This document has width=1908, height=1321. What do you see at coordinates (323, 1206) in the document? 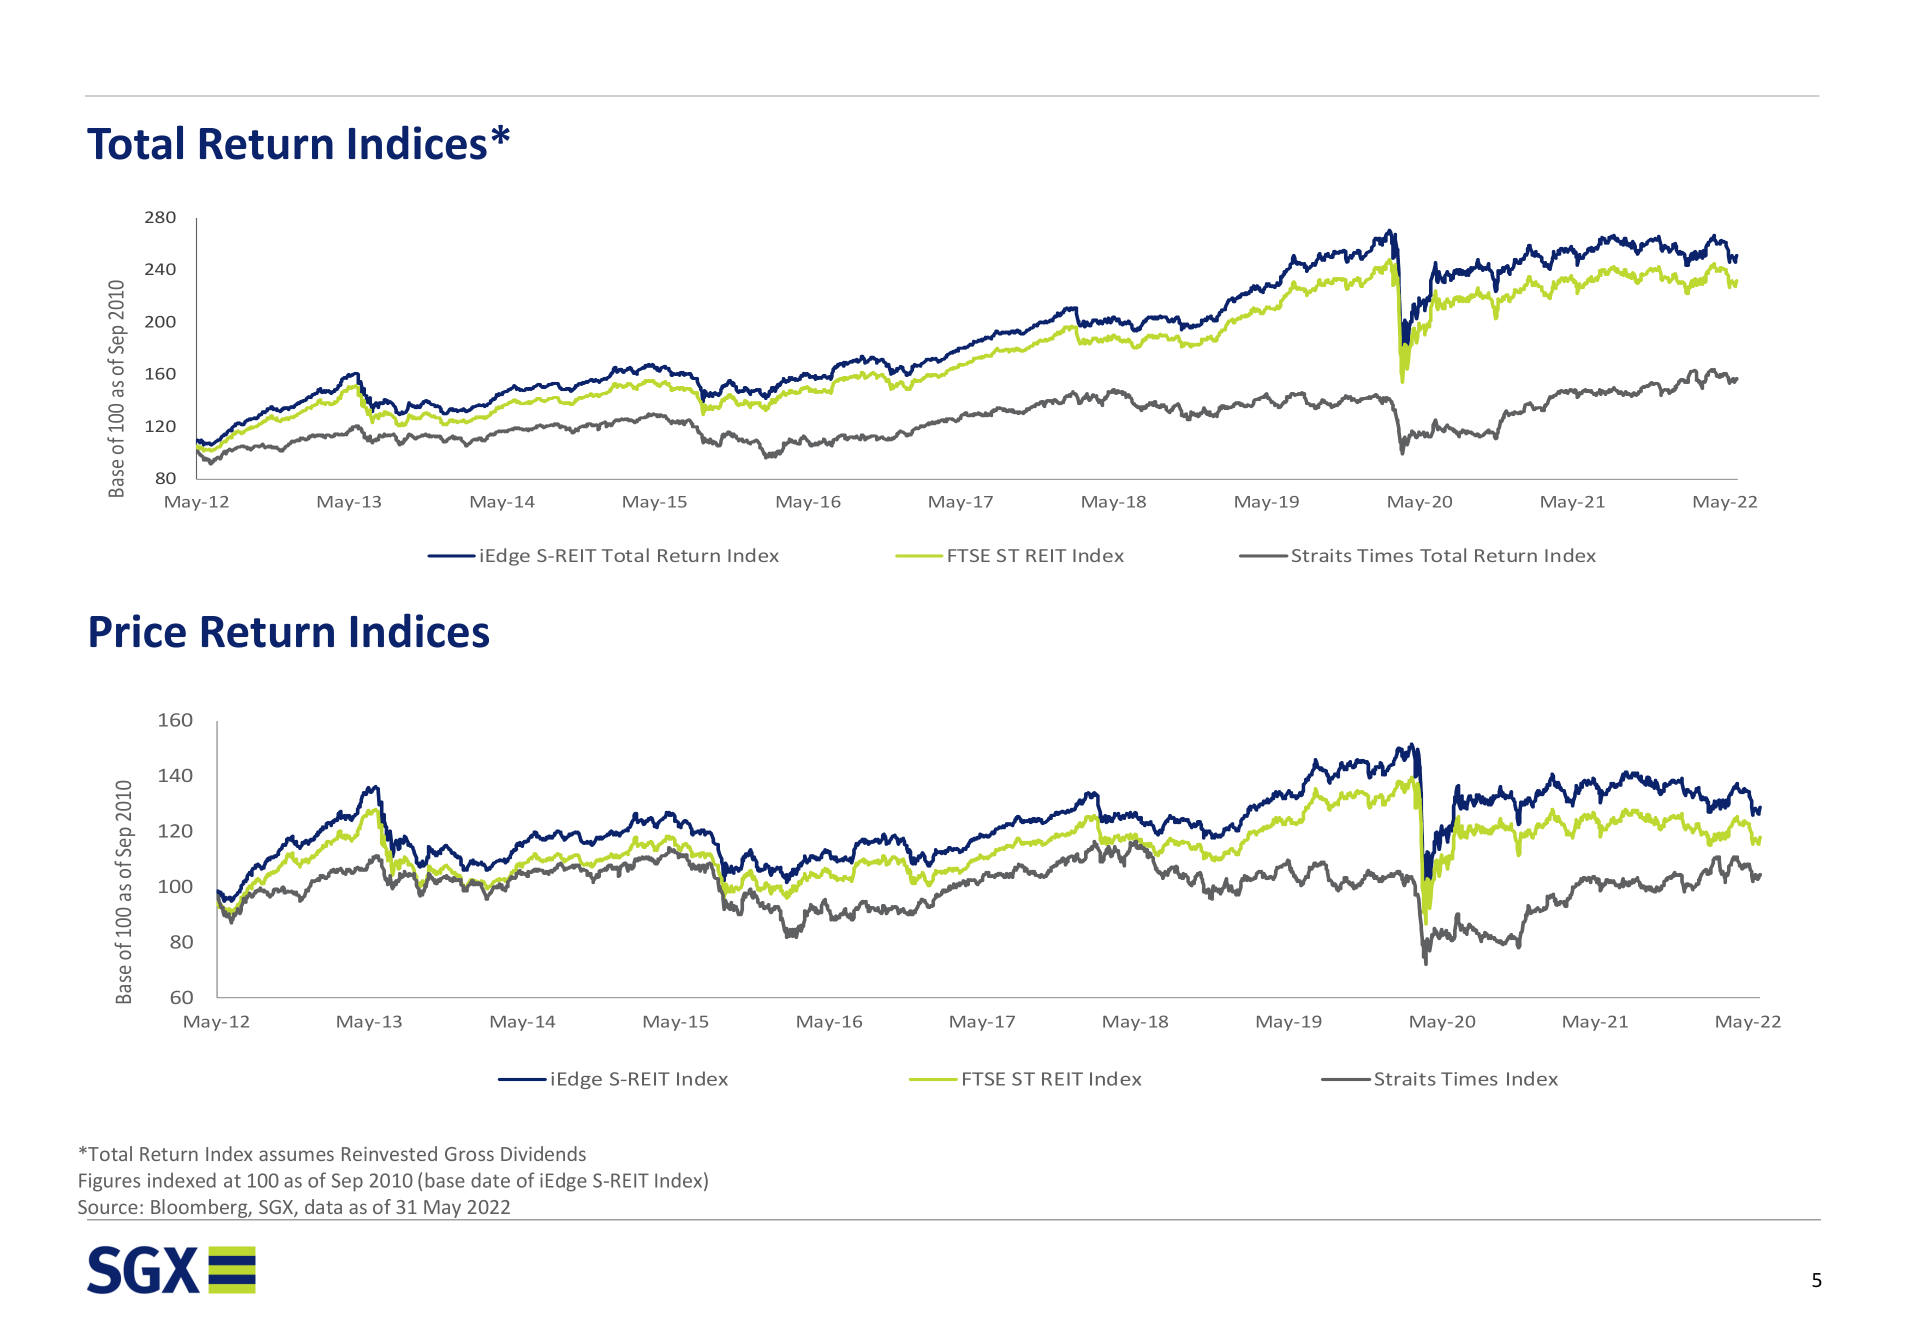
I see `data` at bounding box center [323, 1206].
